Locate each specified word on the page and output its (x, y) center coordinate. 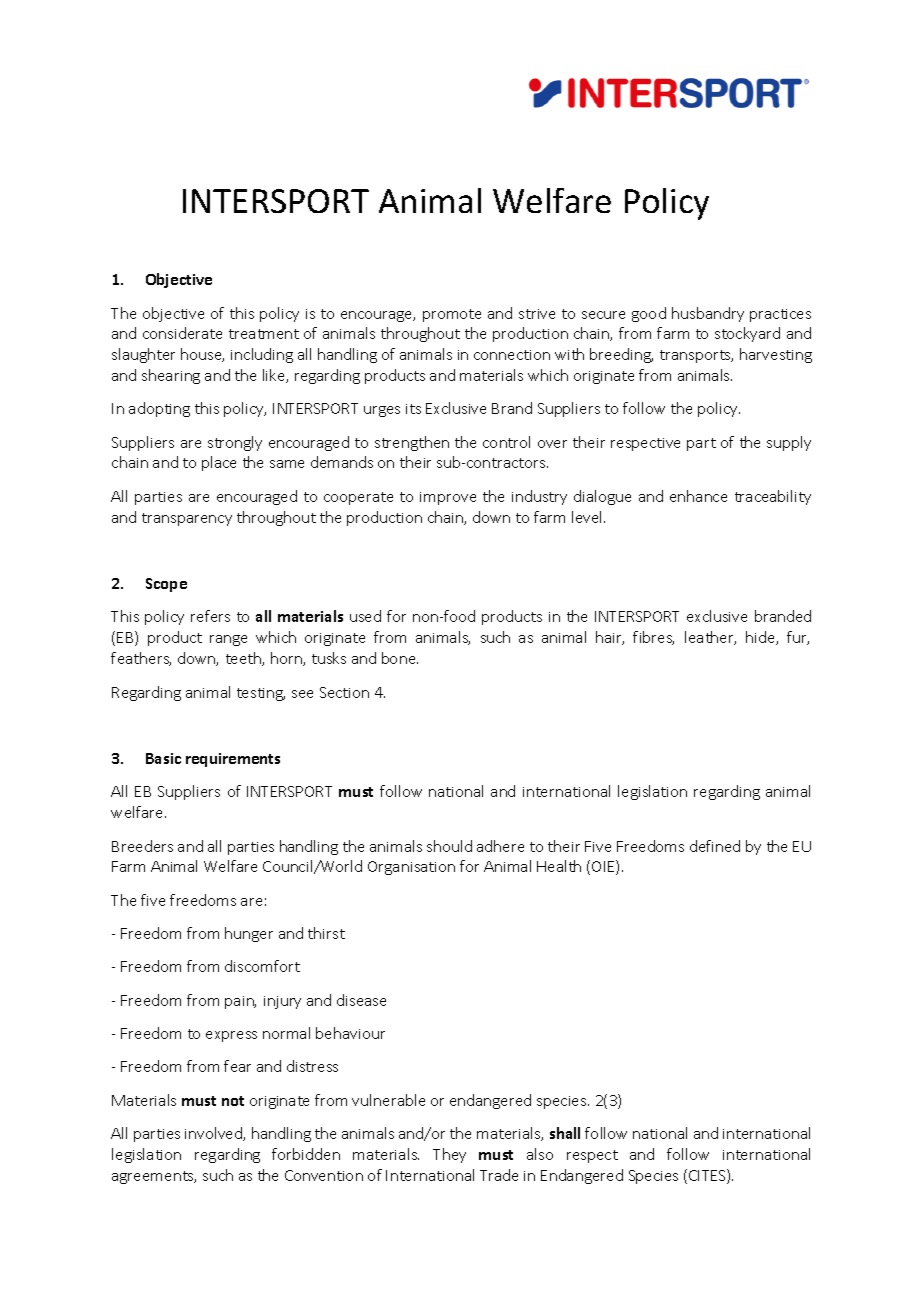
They (449, 1155)
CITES (708, 1176)
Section (344, 692)
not (233, 1101)
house (202, 355)
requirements (233, 760)
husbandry (708, 314)
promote (452, 315)
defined (715, 846)
